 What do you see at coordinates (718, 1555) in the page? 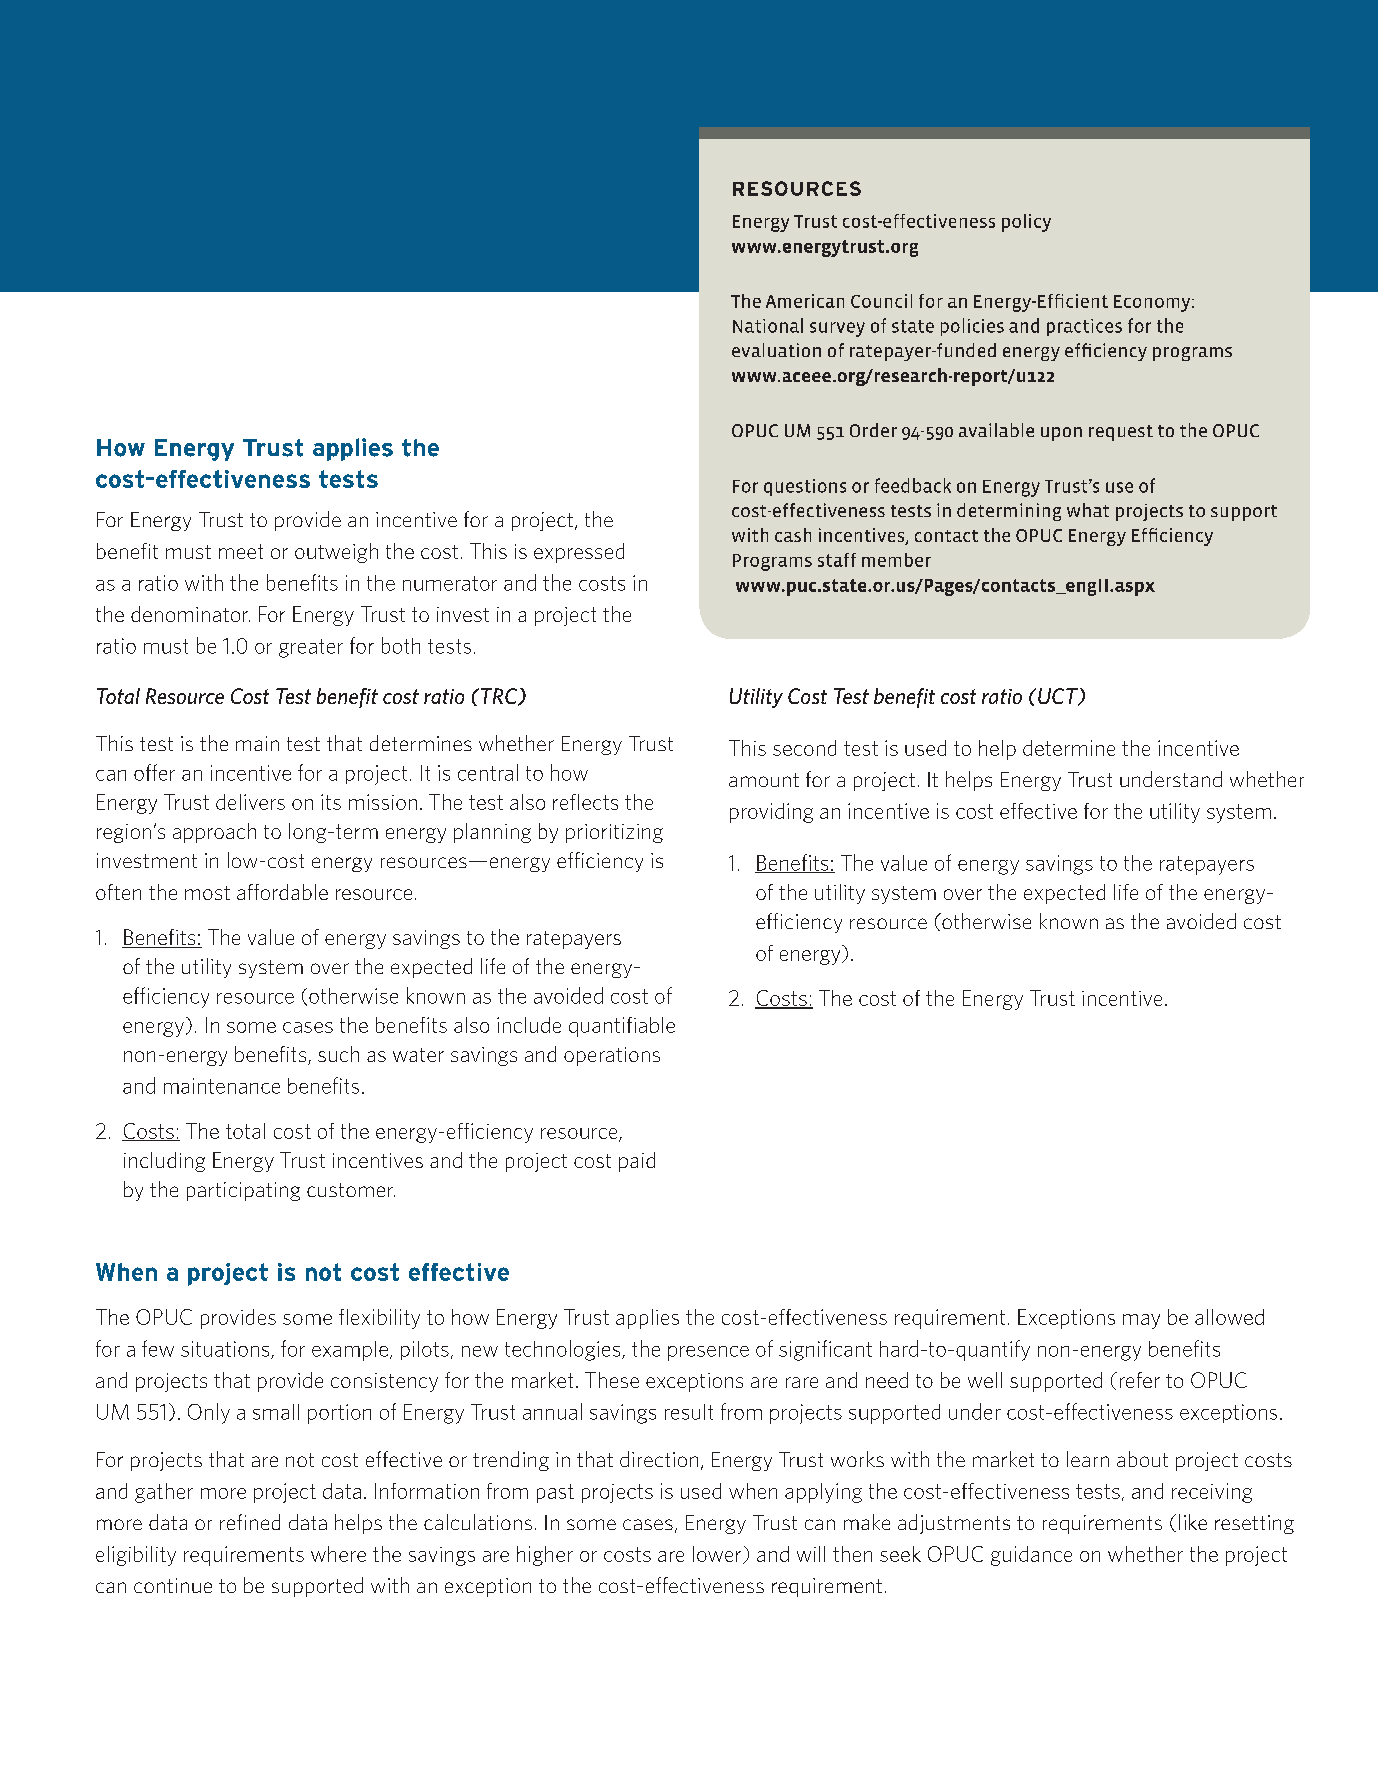
I see `lower` at bounding box center [718, 1555].
